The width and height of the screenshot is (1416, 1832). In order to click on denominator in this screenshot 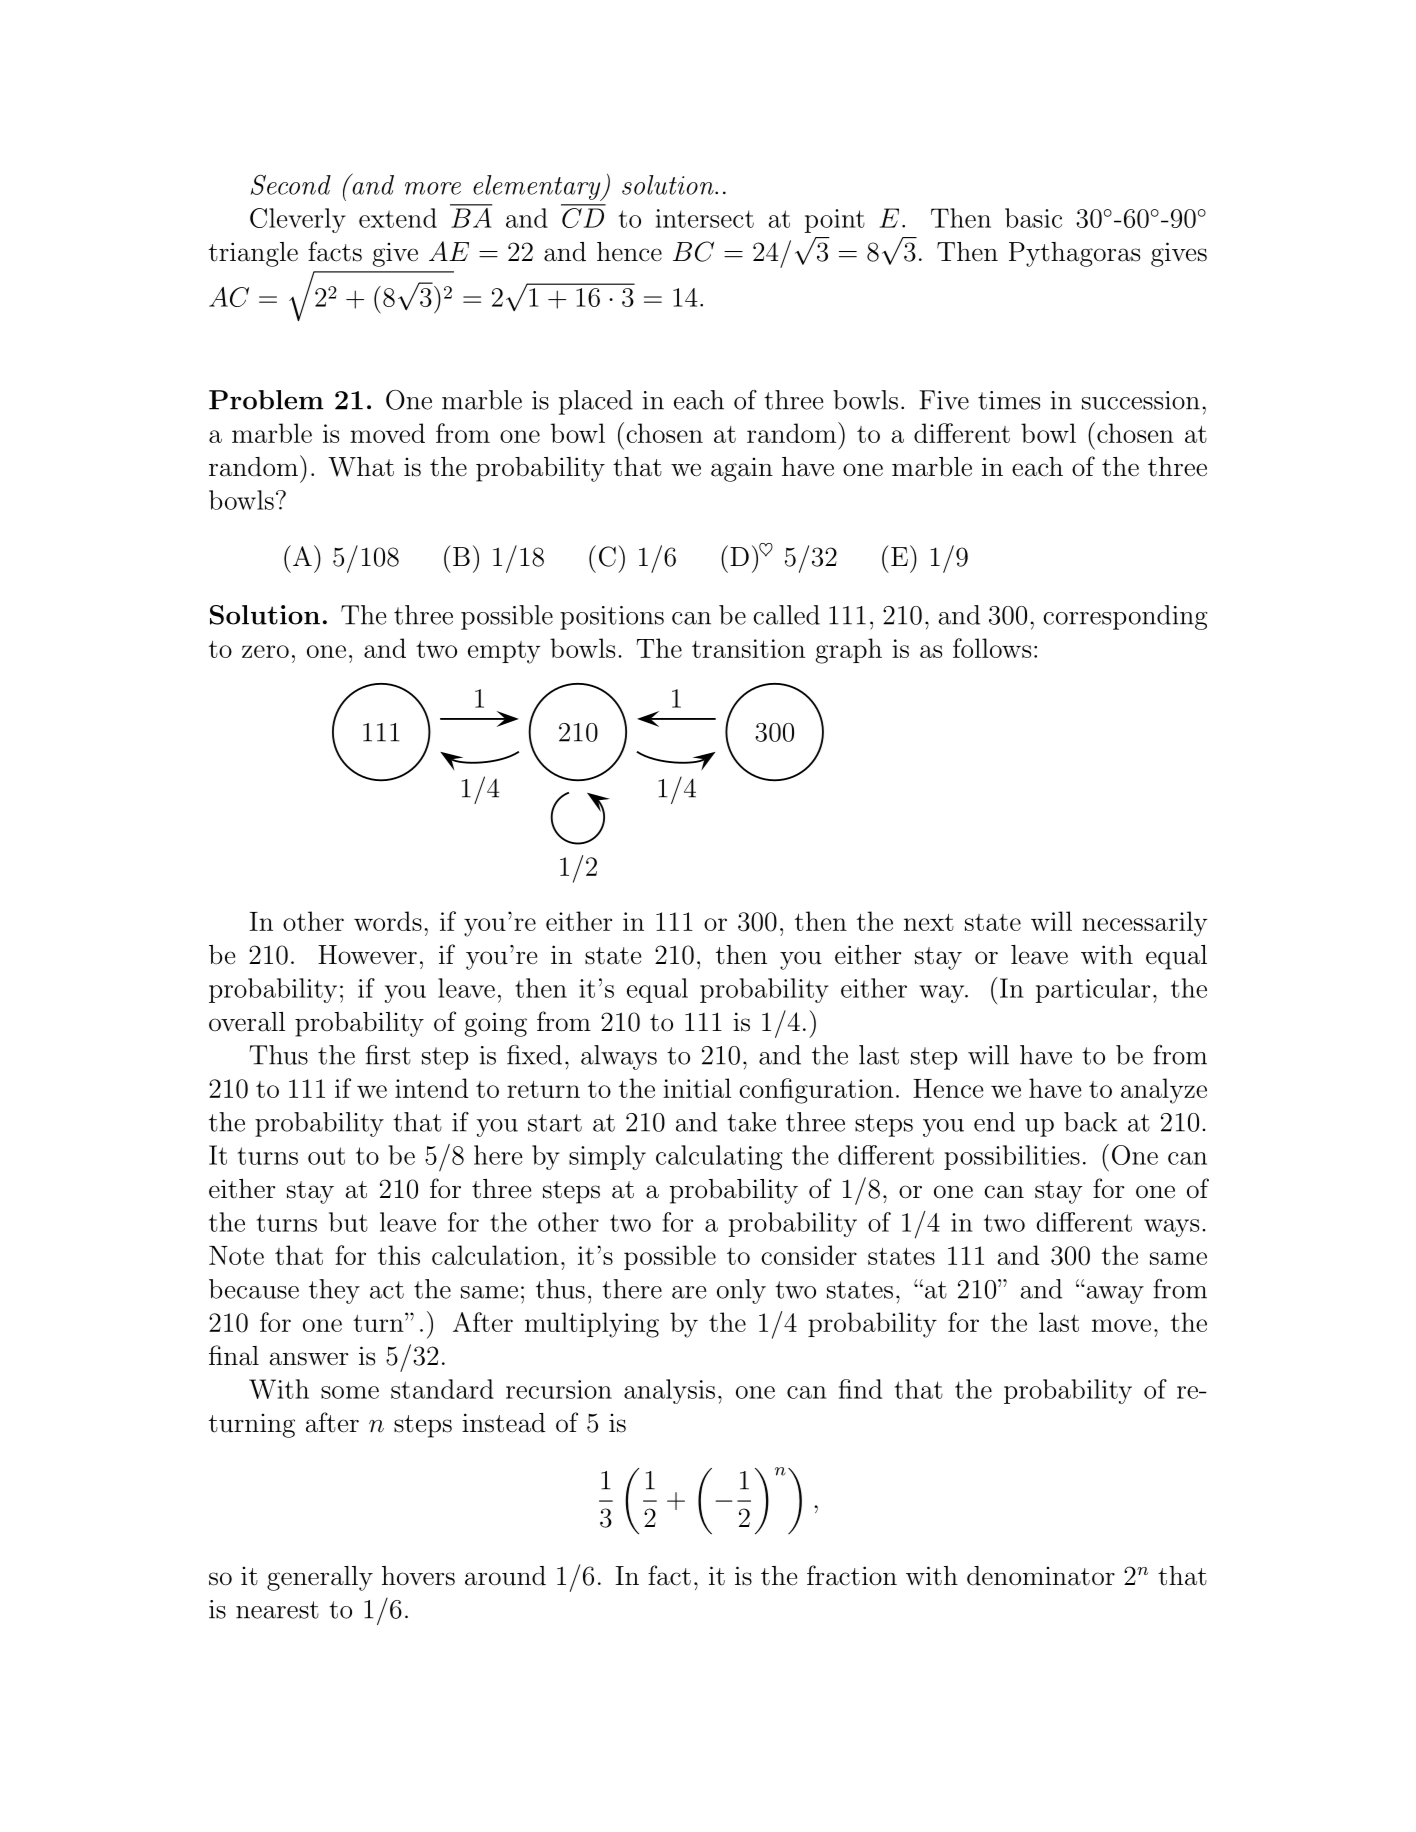, I will do `click(1041, 1576)`.
